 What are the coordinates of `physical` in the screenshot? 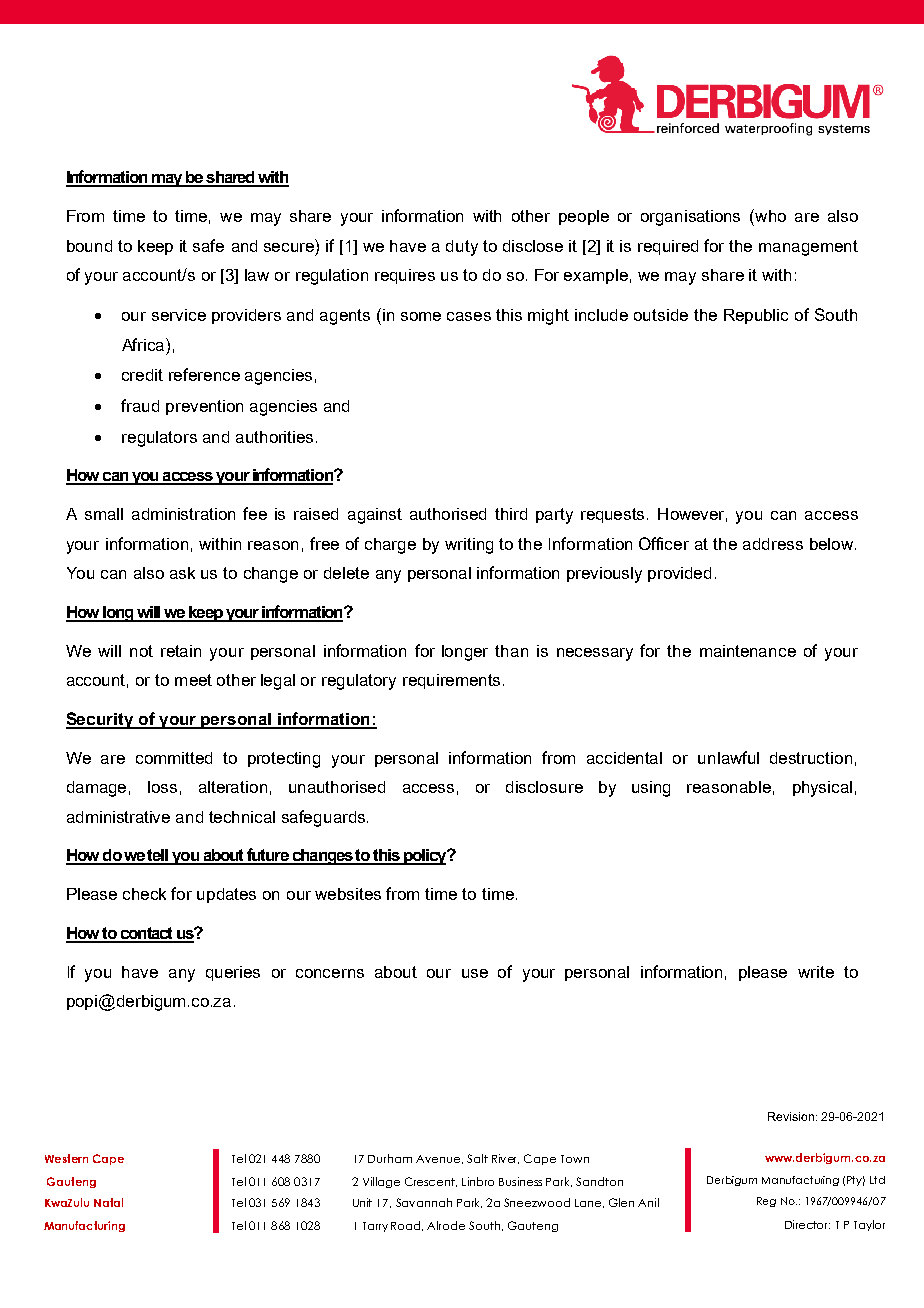 It's located at (822, 789).
